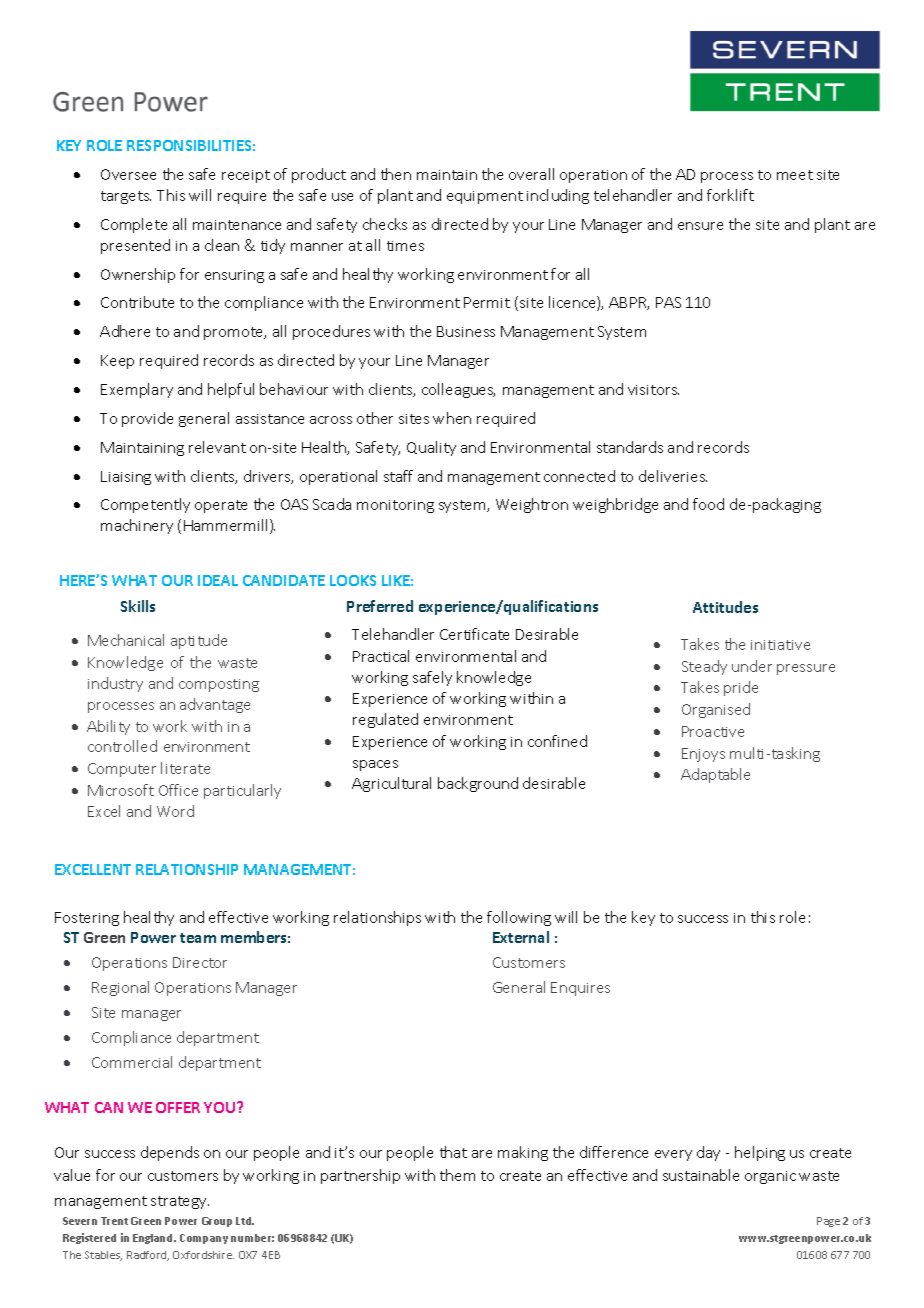 This screenshot has height=1308, width=924. What do you see at coordinates (126, 197) in the screenshot?
I see `targets` at bounding box center [126, 197].
